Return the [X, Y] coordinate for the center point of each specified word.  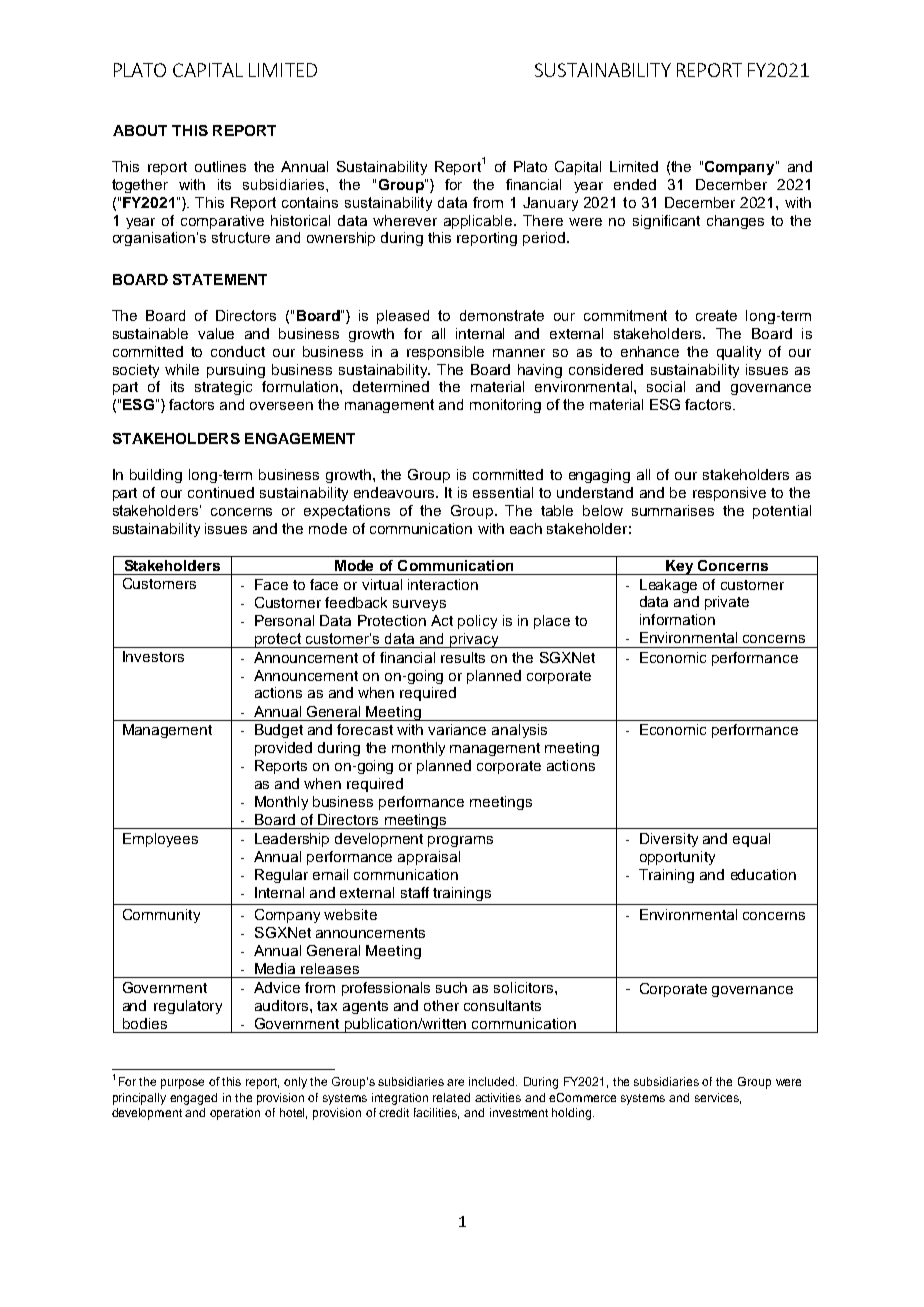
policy [477, 622]
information [677, 619]
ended [635, 184]
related [451, 1097]
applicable [479, 222]
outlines [220, 166]
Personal [284, 620]
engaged [193, 1099]
